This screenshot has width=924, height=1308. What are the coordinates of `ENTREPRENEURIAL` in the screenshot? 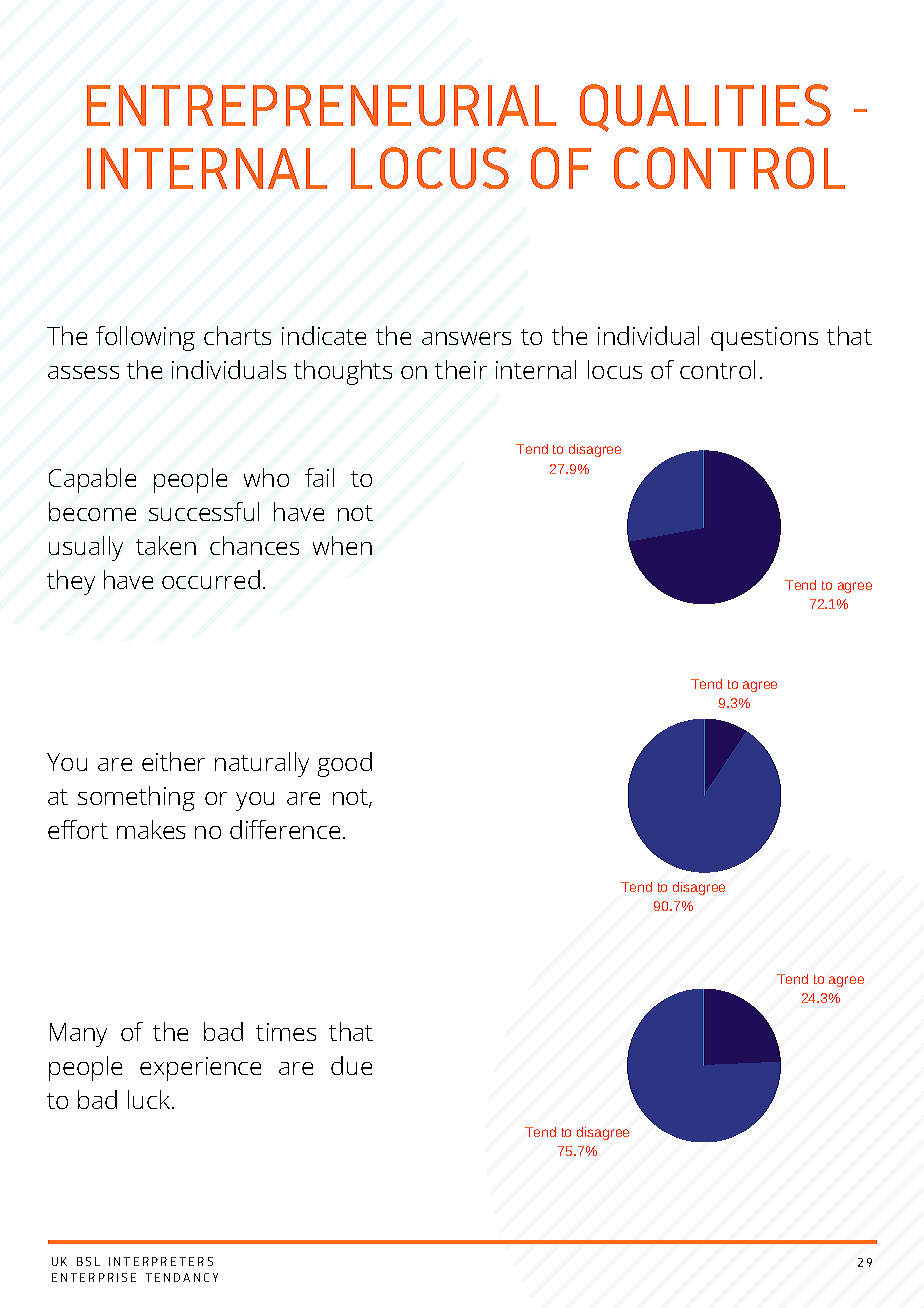 It's located at (321, 105).
